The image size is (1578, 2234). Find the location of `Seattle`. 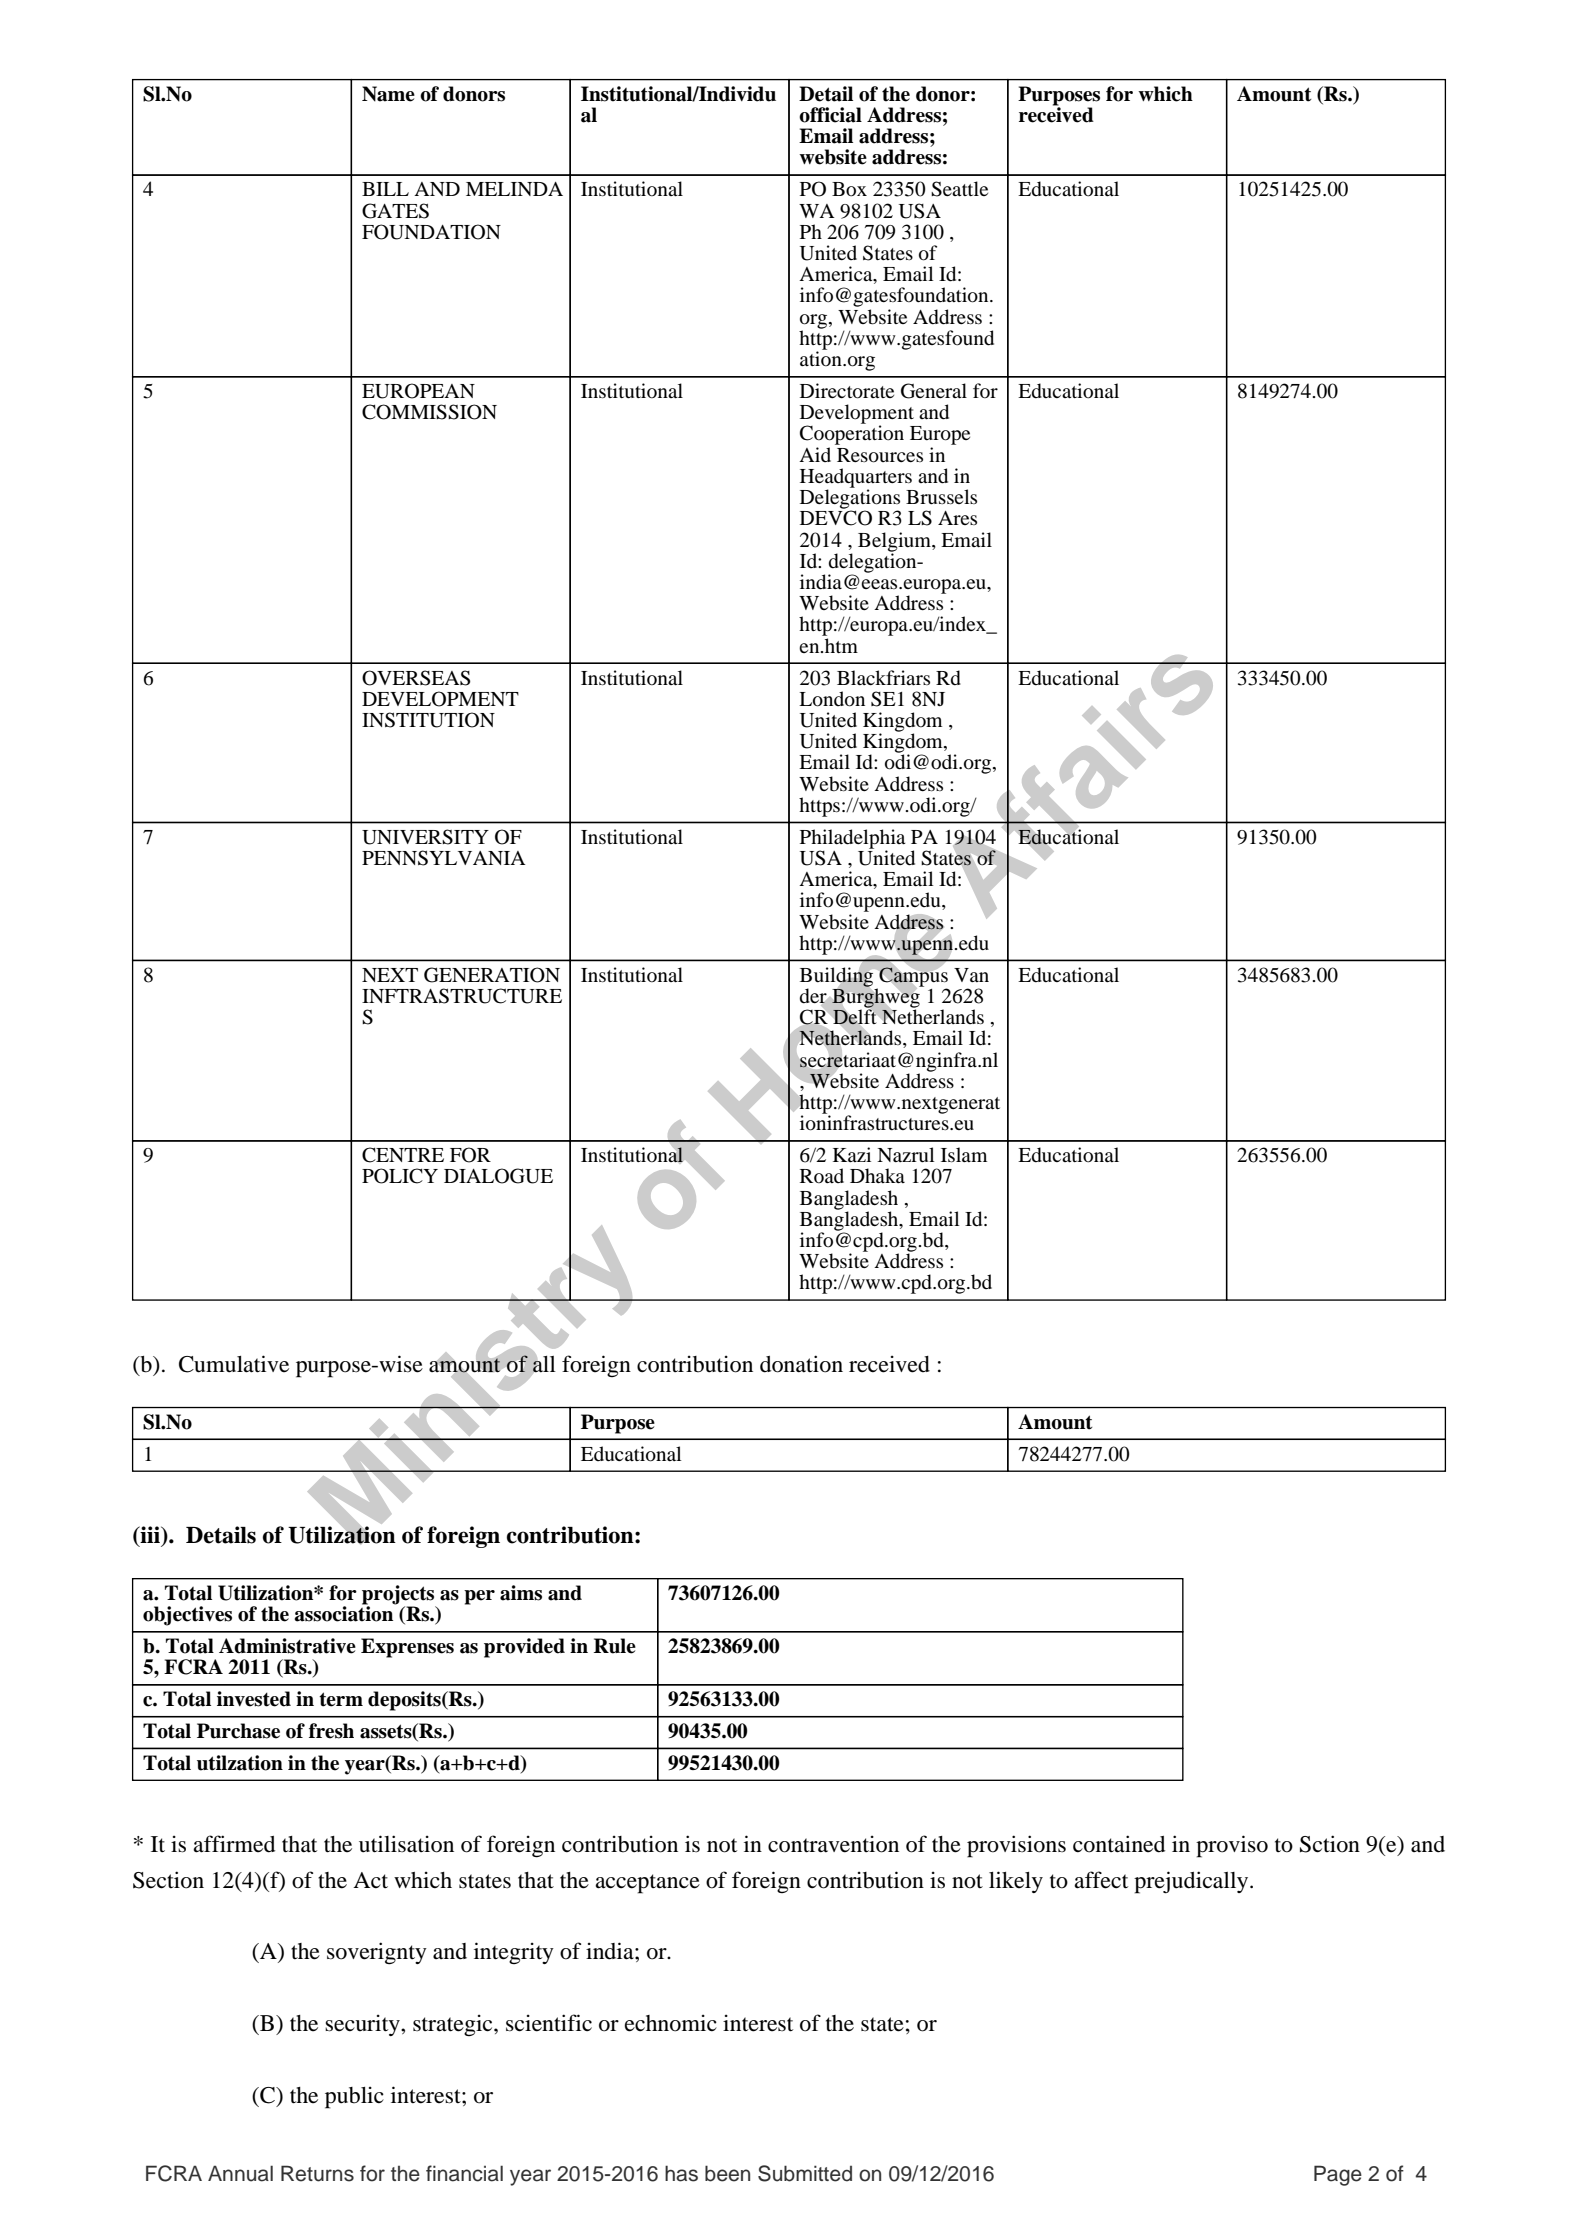

Seattle is located at coordinates (959, 189).
